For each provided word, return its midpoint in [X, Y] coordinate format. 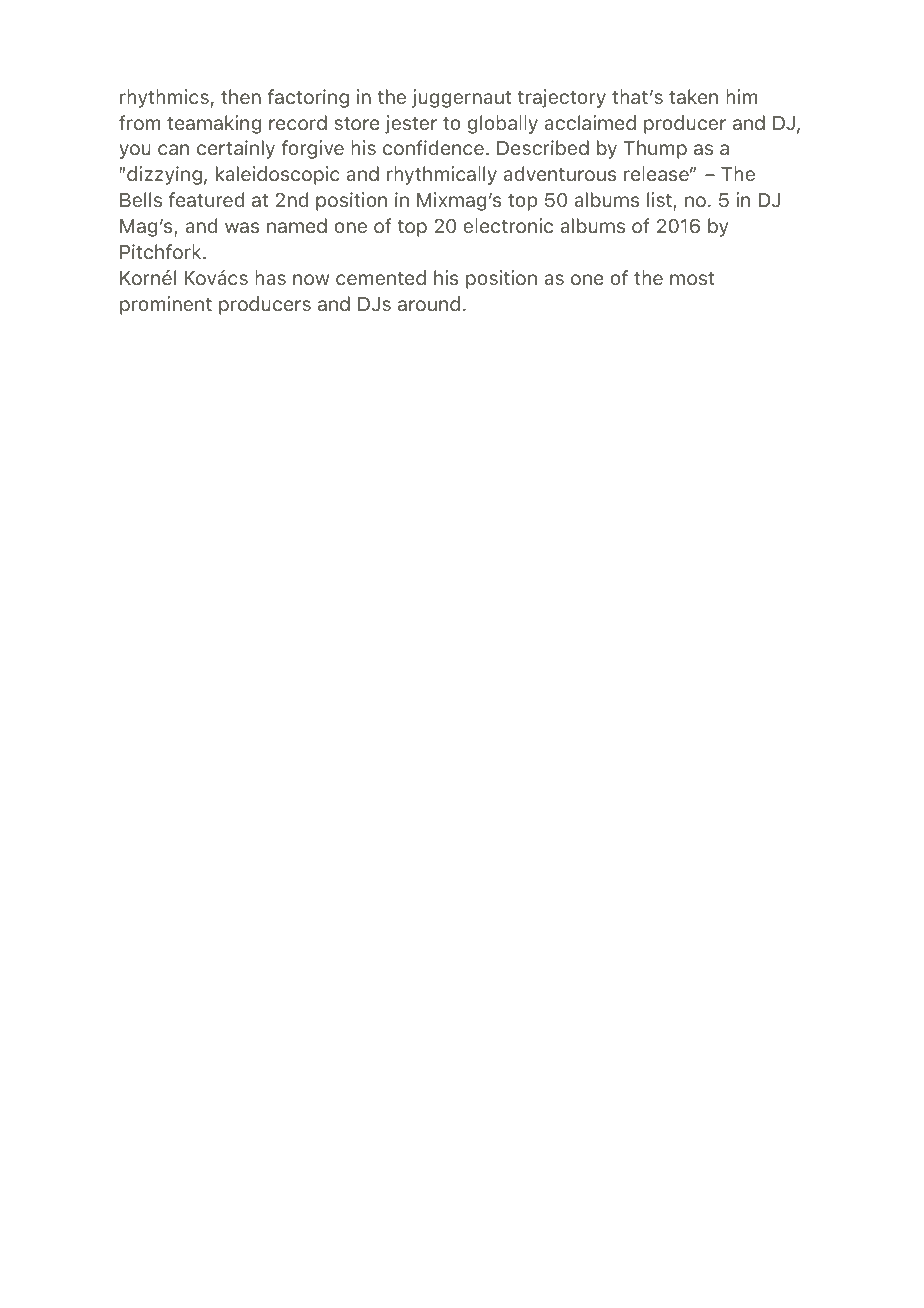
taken [693, 96]
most [692, 278]
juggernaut [462, 98]
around [429, 303]
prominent [166, 305]
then [241, 96]
